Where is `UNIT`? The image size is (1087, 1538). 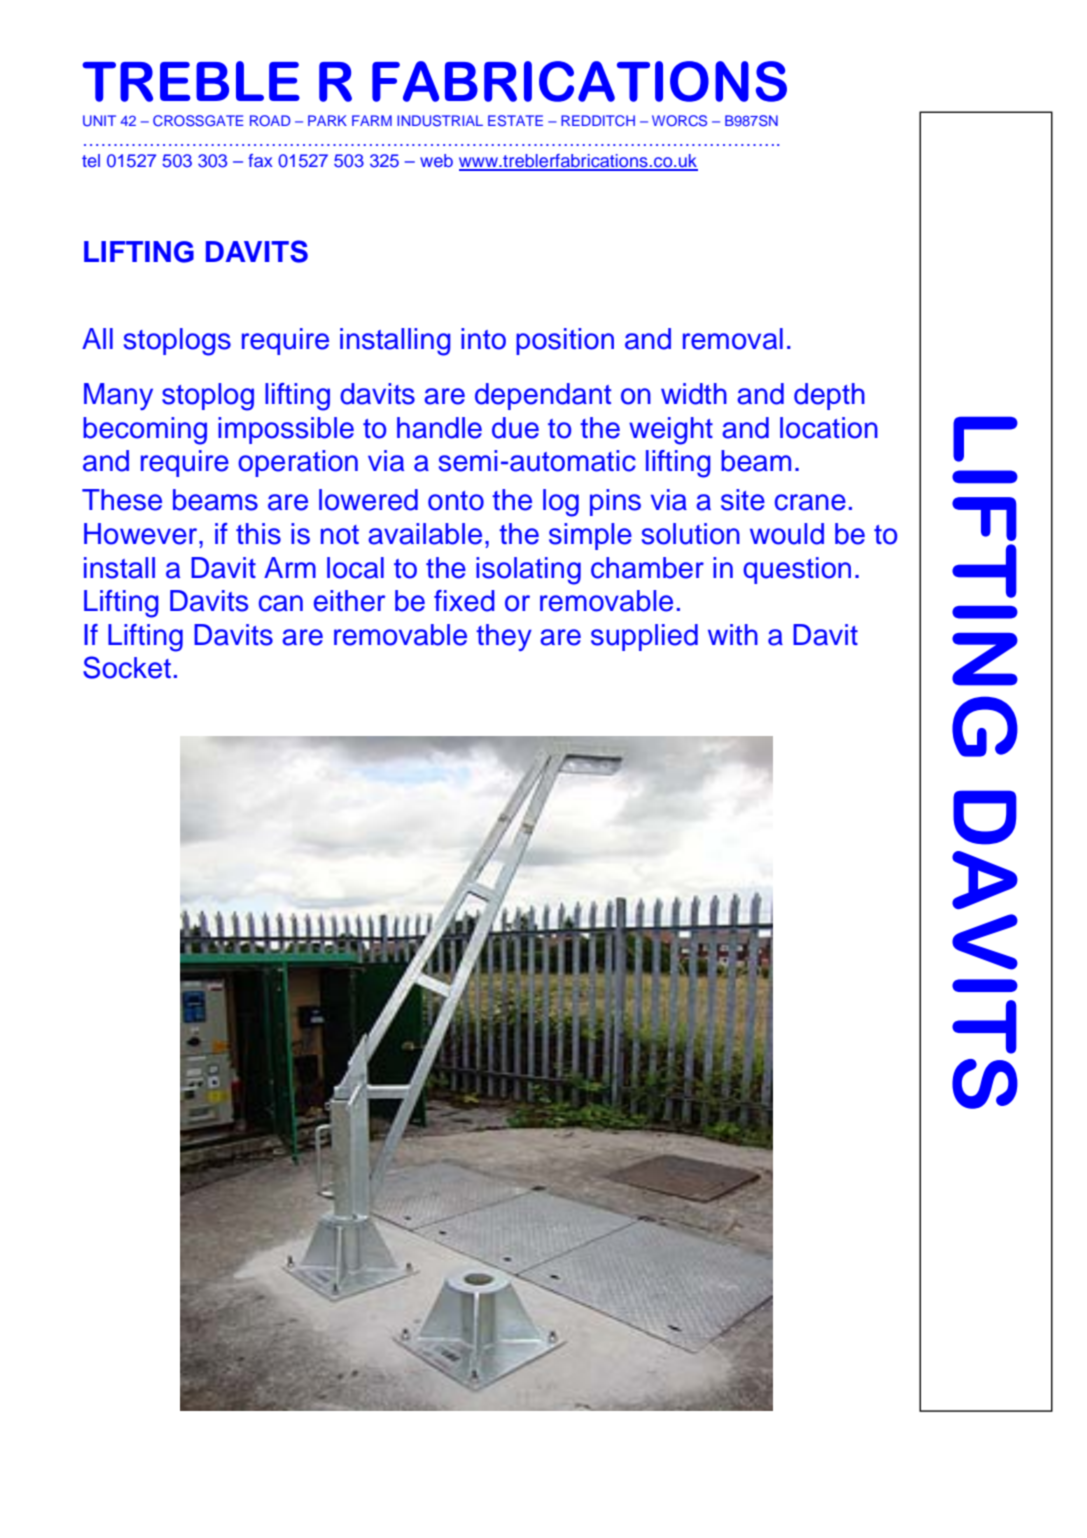
UNIT is located at coordinates (99, 121).
